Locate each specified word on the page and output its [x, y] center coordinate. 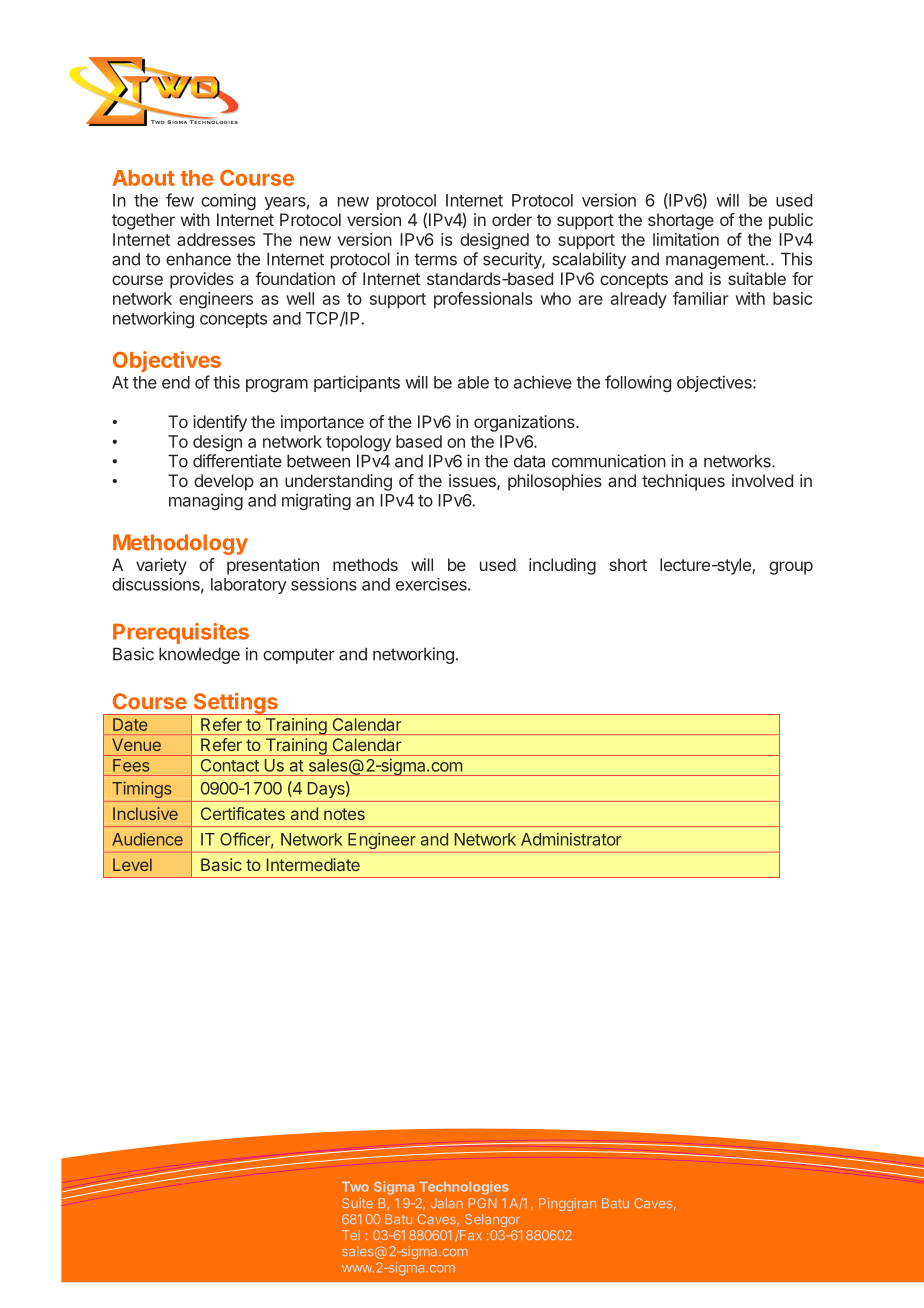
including [562, 566]
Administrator [571, 839]
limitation [686, 239]
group [791, 568]
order [512, 219]
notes [344, 814]
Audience [147, 839]
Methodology [180, 544]
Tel [351, 1235]
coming [228, 202]
